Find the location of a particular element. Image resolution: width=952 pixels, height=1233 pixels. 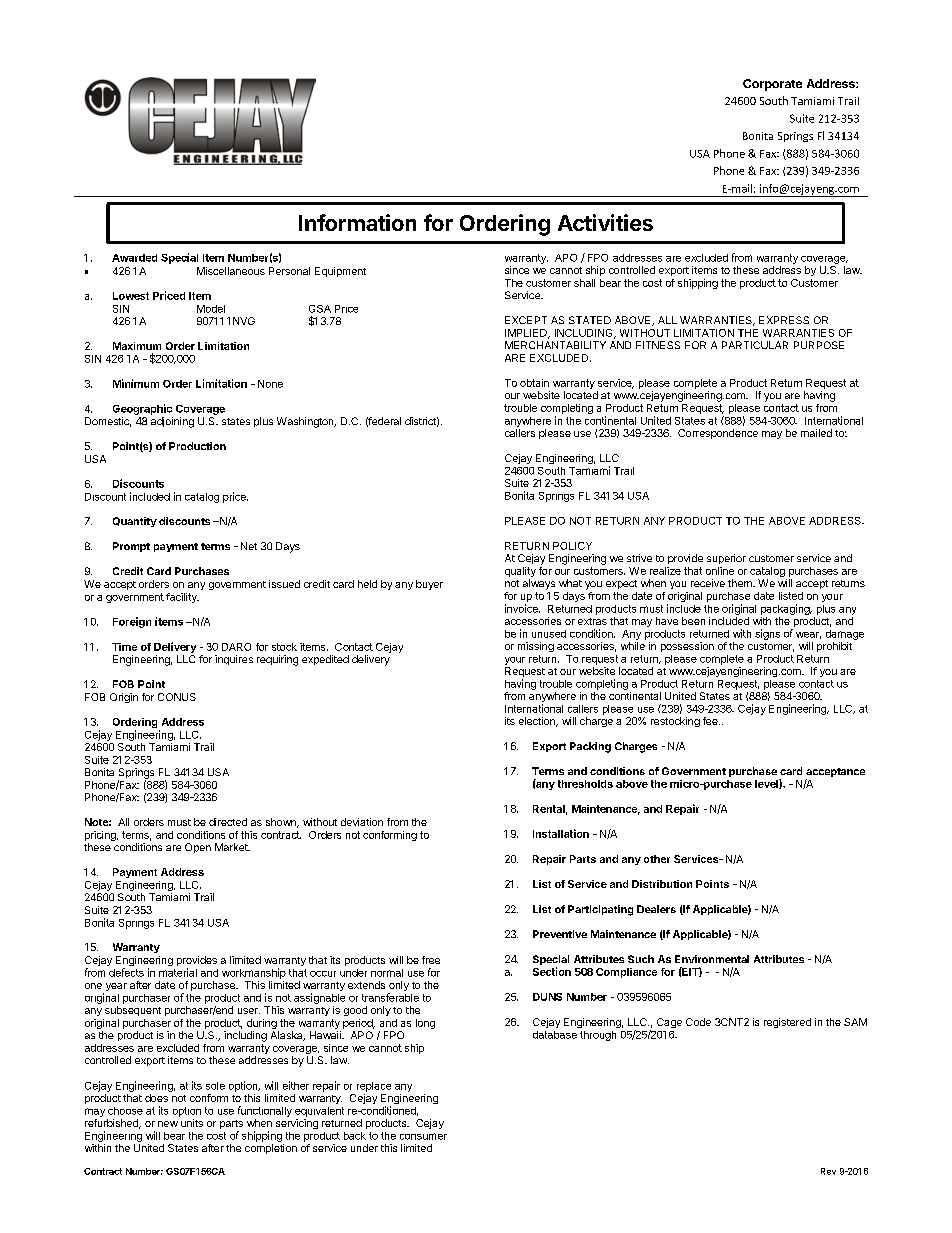

Corporate is located at coordinates (772, 85).
